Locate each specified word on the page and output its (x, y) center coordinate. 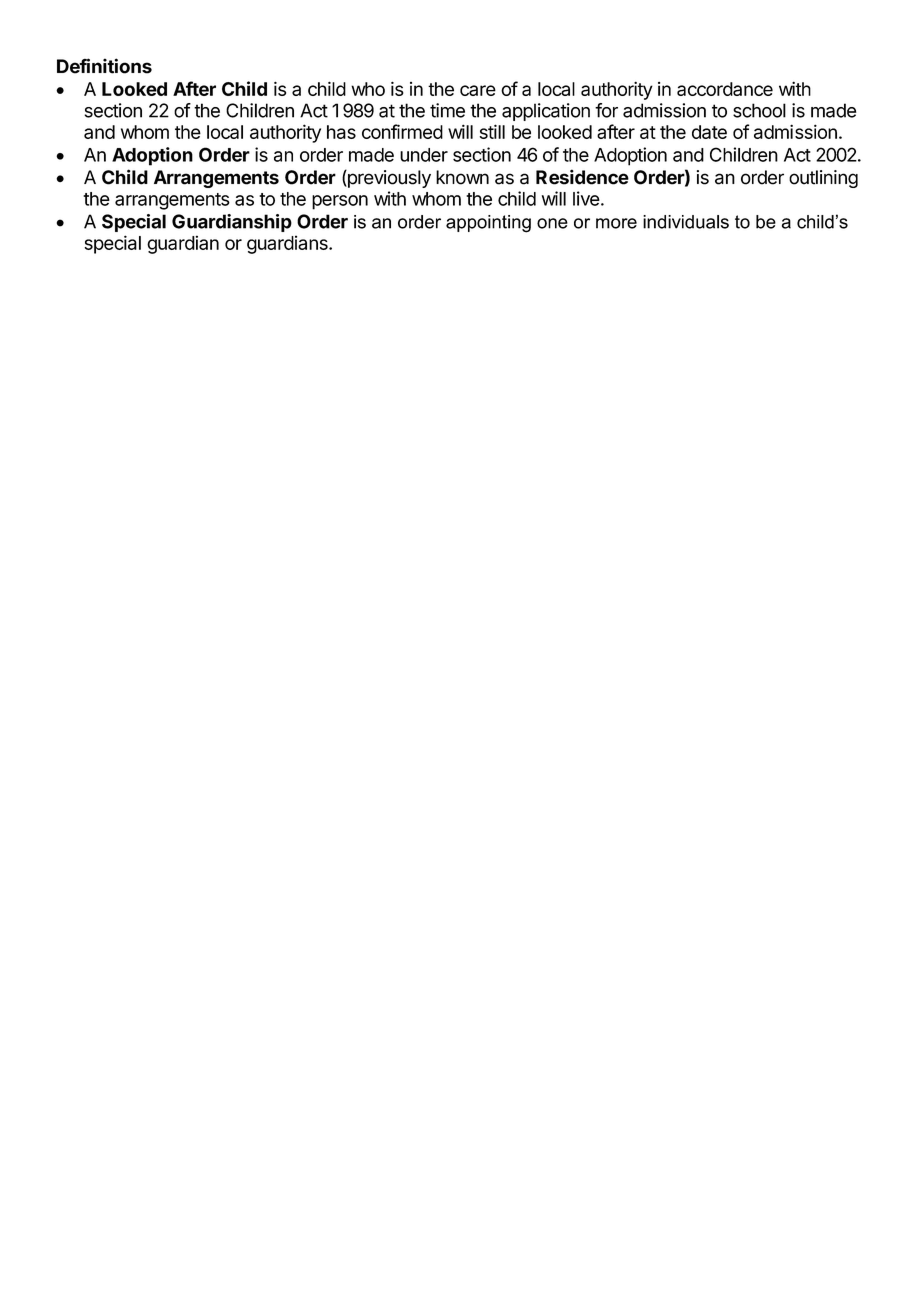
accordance (725, 89)
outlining (823, 179)
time (447, 110)
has (341, 132)
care (478, 90)
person (340, 202)
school (759, 110)
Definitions (104, 66)
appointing (488, 224)
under (424, 155)
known (462, 177)
